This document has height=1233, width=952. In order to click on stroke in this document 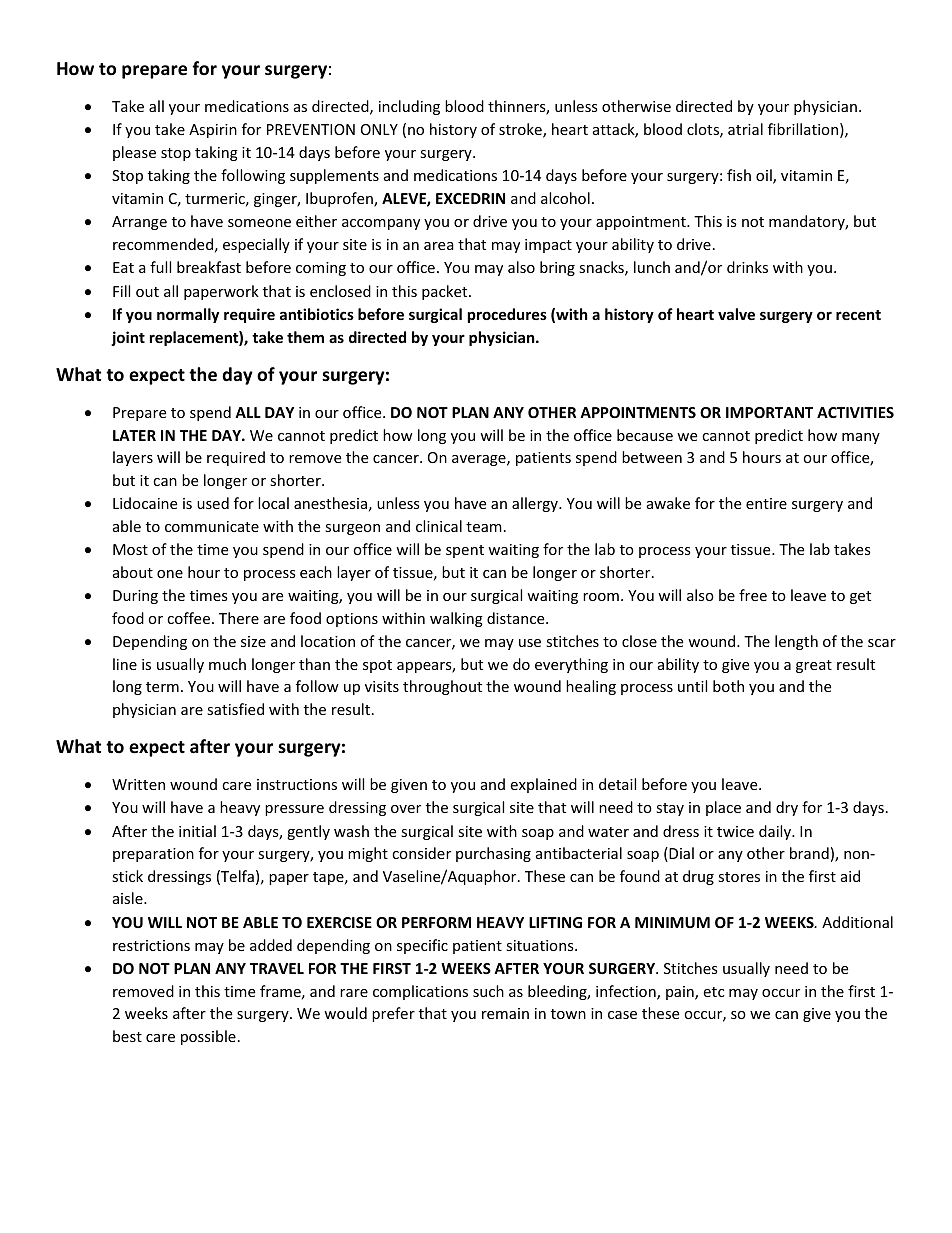, I will do `click(521, 130)`.
